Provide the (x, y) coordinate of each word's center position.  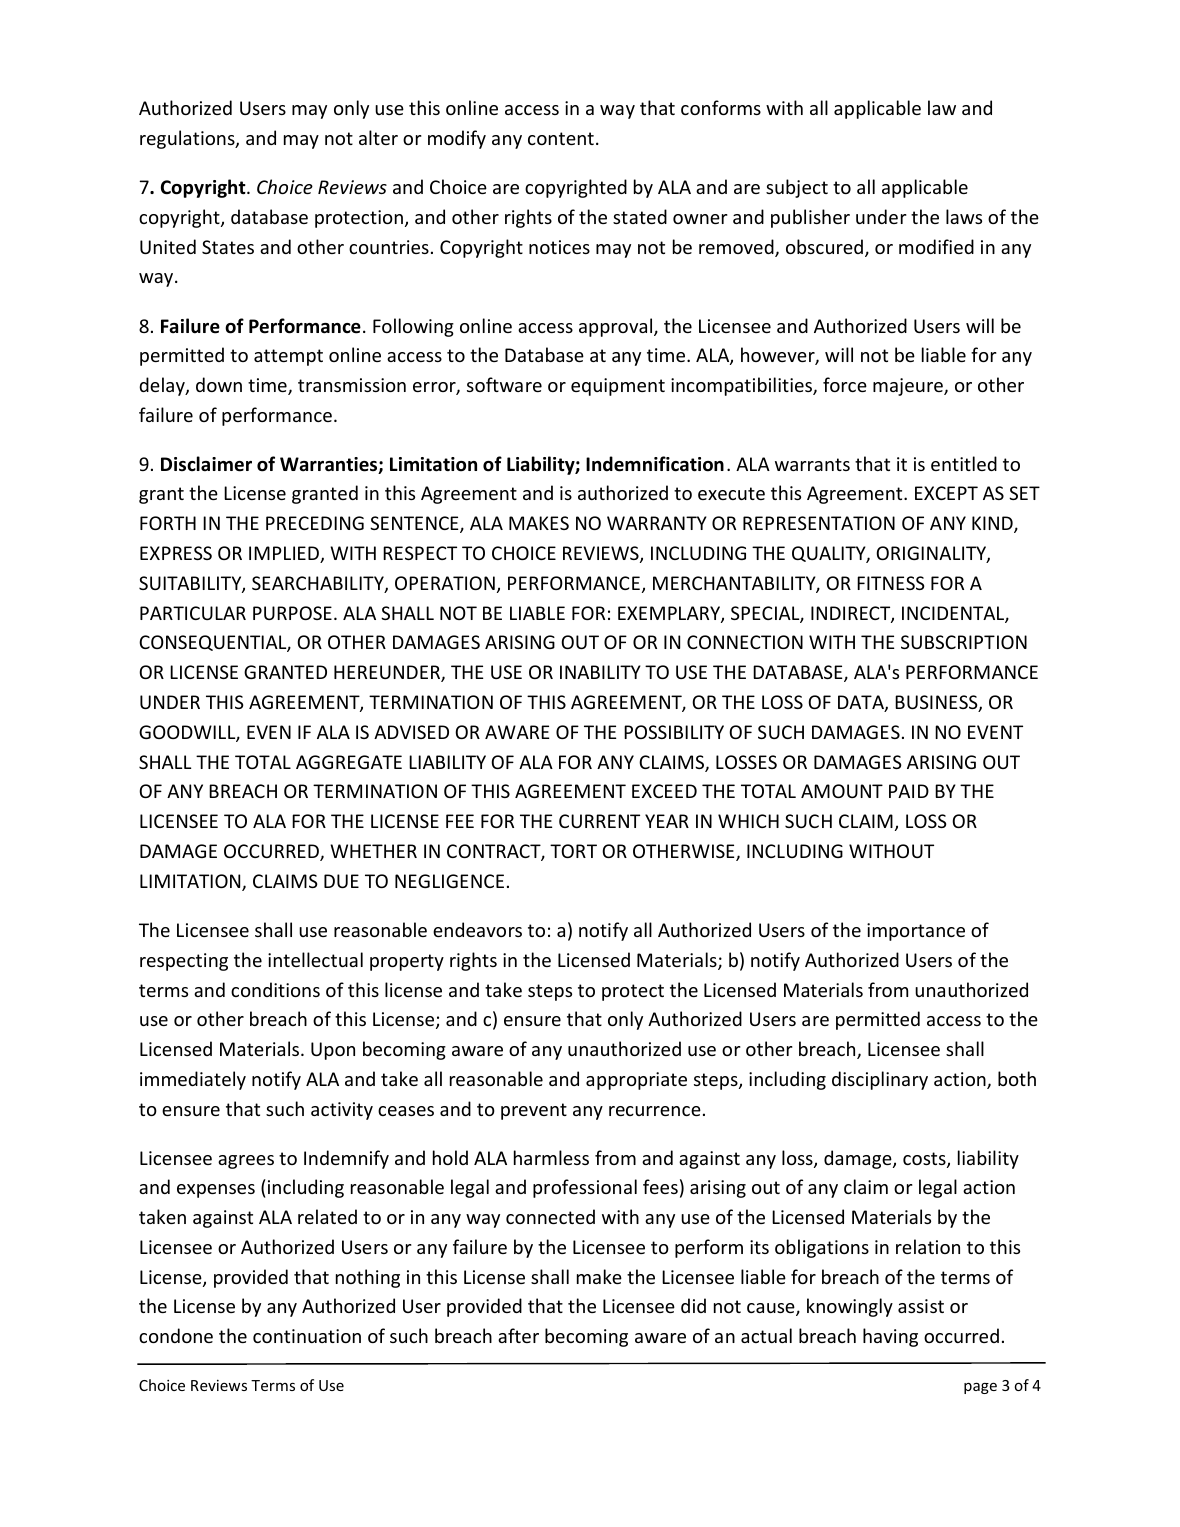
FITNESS (891, 583)
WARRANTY (657, 523)
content (561, 138)
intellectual (315, 959)
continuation (307, 1336)
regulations (188, 139)
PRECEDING (315, 523)
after (518, 1335)
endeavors (477, 929)
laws (964, 216)
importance (916, 932)
